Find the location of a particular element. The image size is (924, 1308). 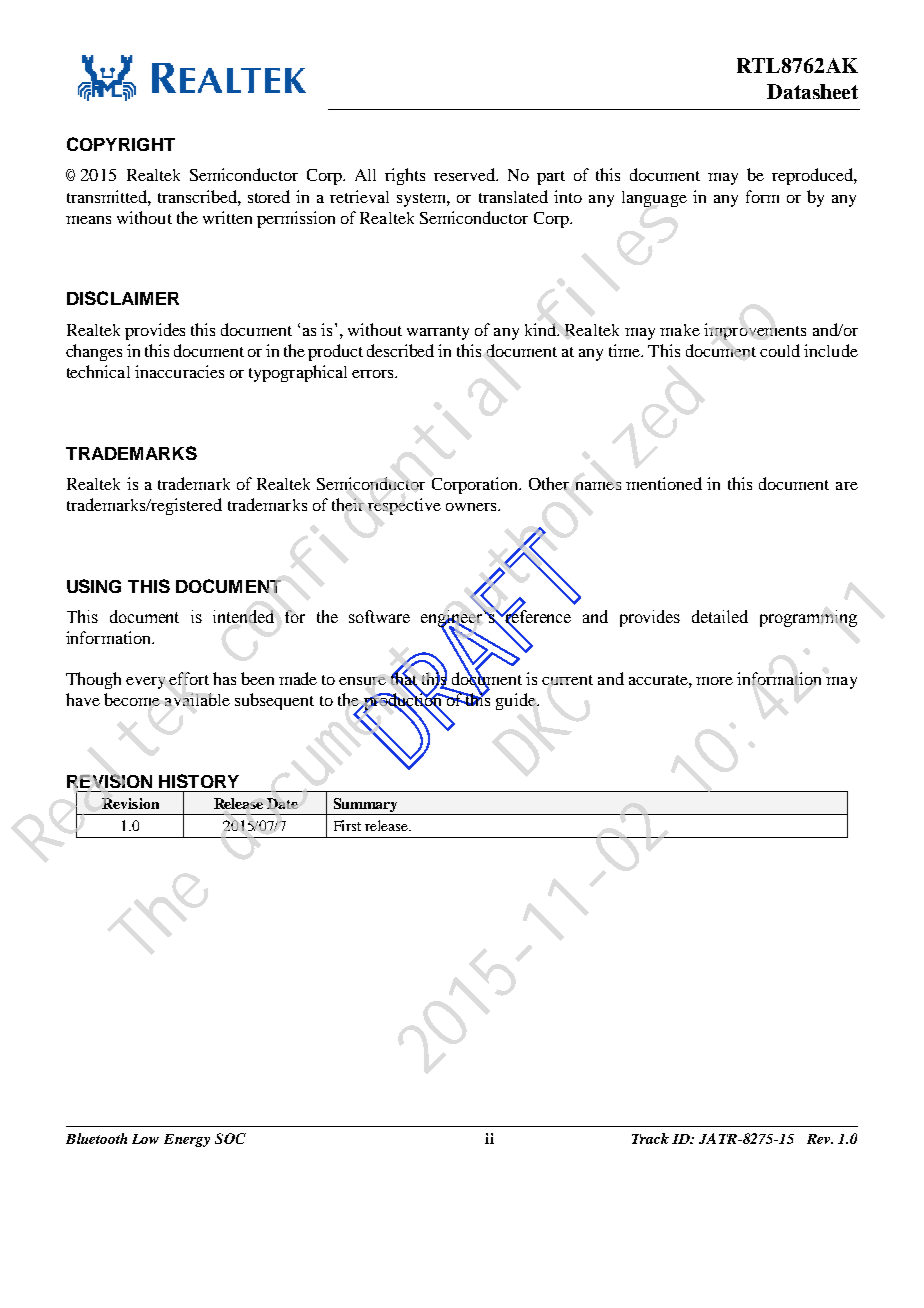

Summary is located at coordinates (365, 806).
